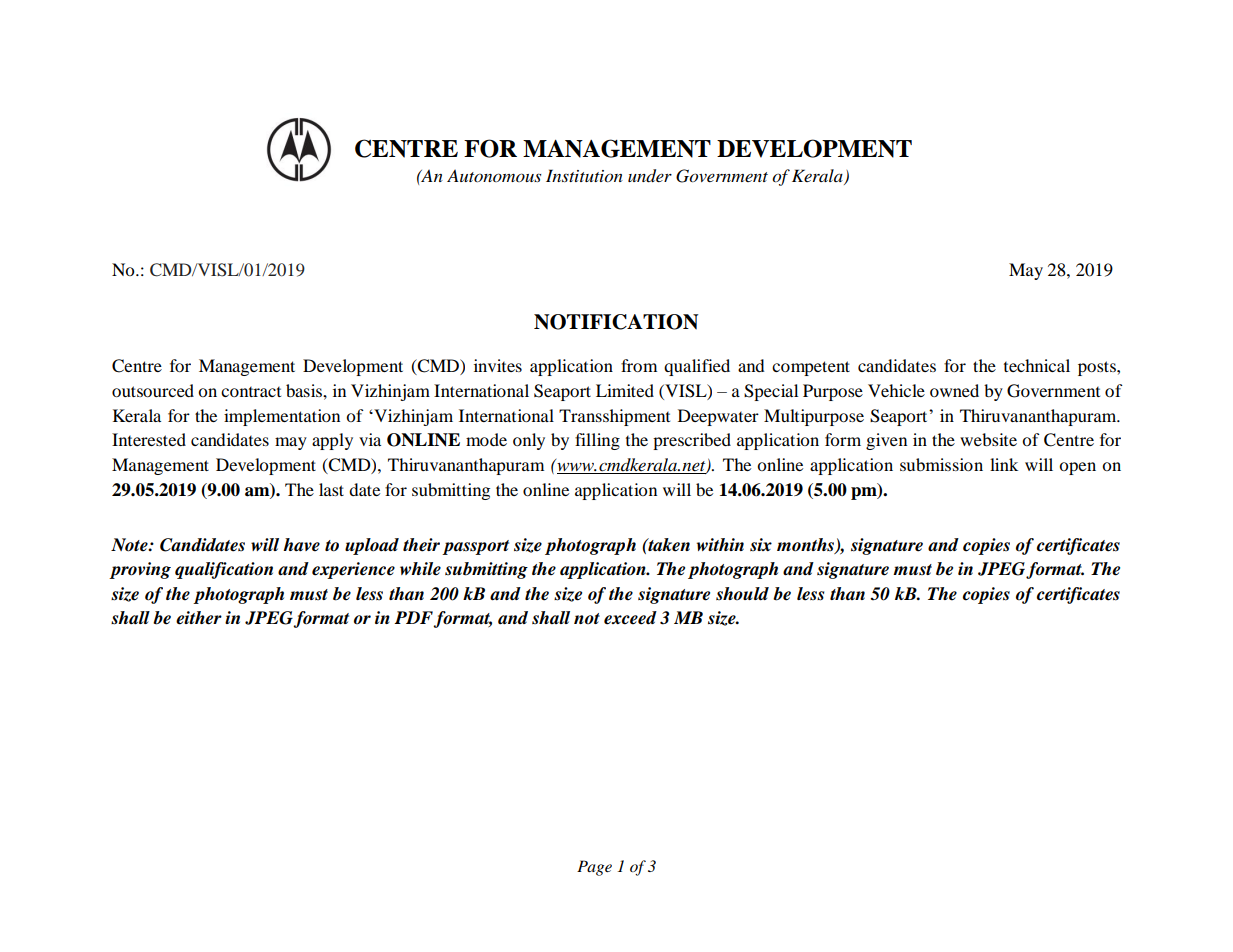 This page has width=1233, height=952. I want to click on Autonomous, so click(494, 175).
